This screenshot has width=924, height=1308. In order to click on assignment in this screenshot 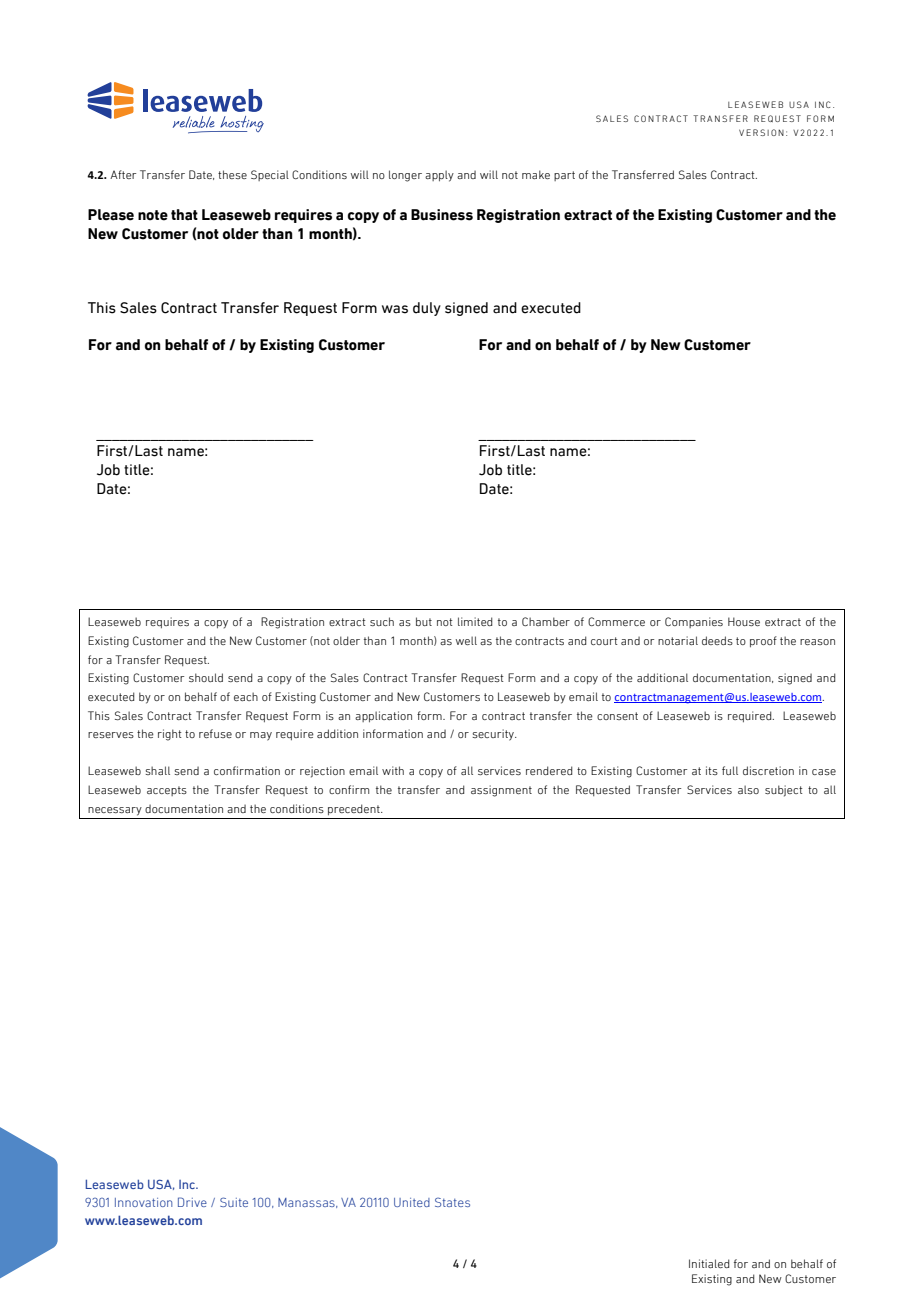, I will do `click(501, 791)`.
